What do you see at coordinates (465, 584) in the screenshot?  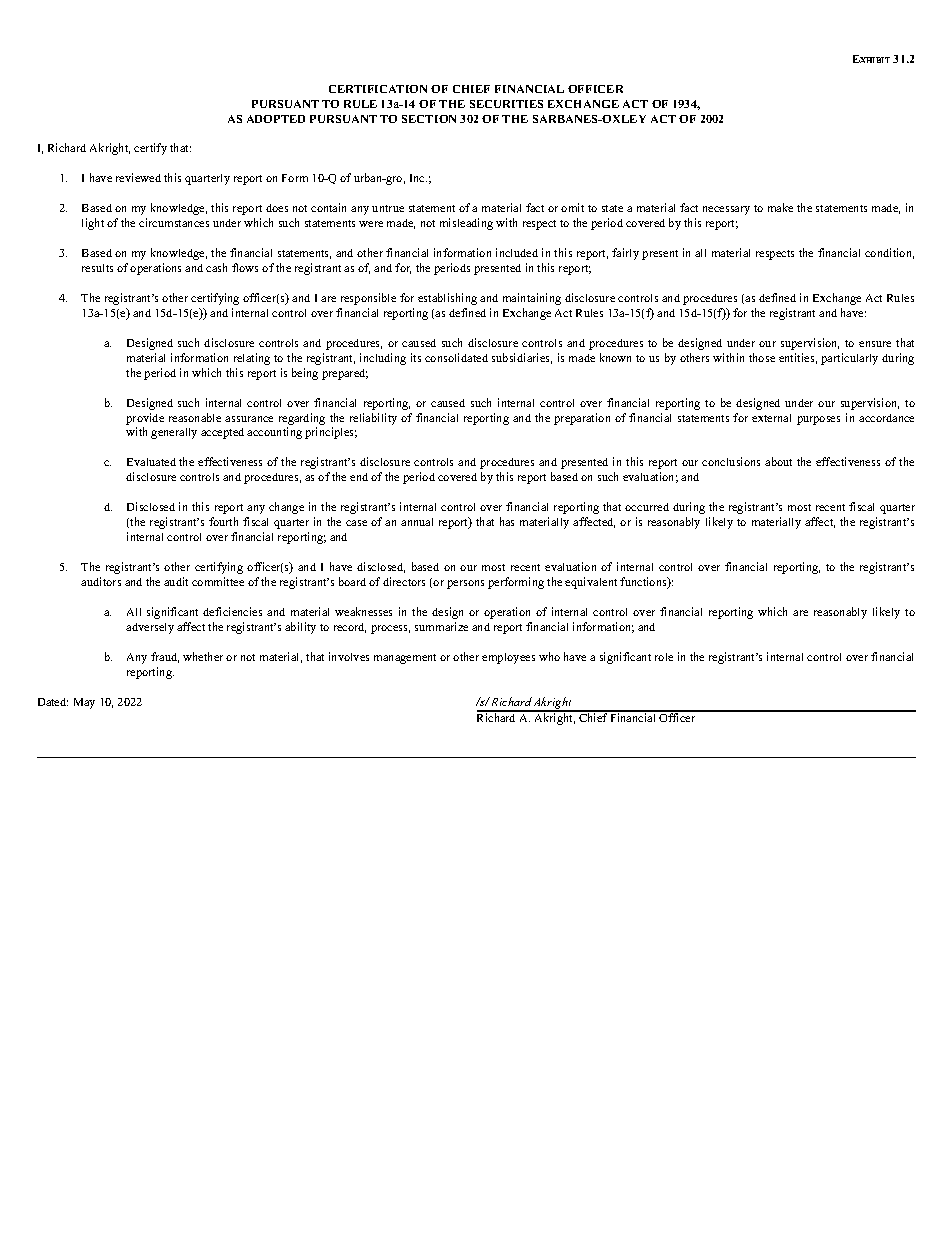 I see `persons` at bounding box center [465, 584].
